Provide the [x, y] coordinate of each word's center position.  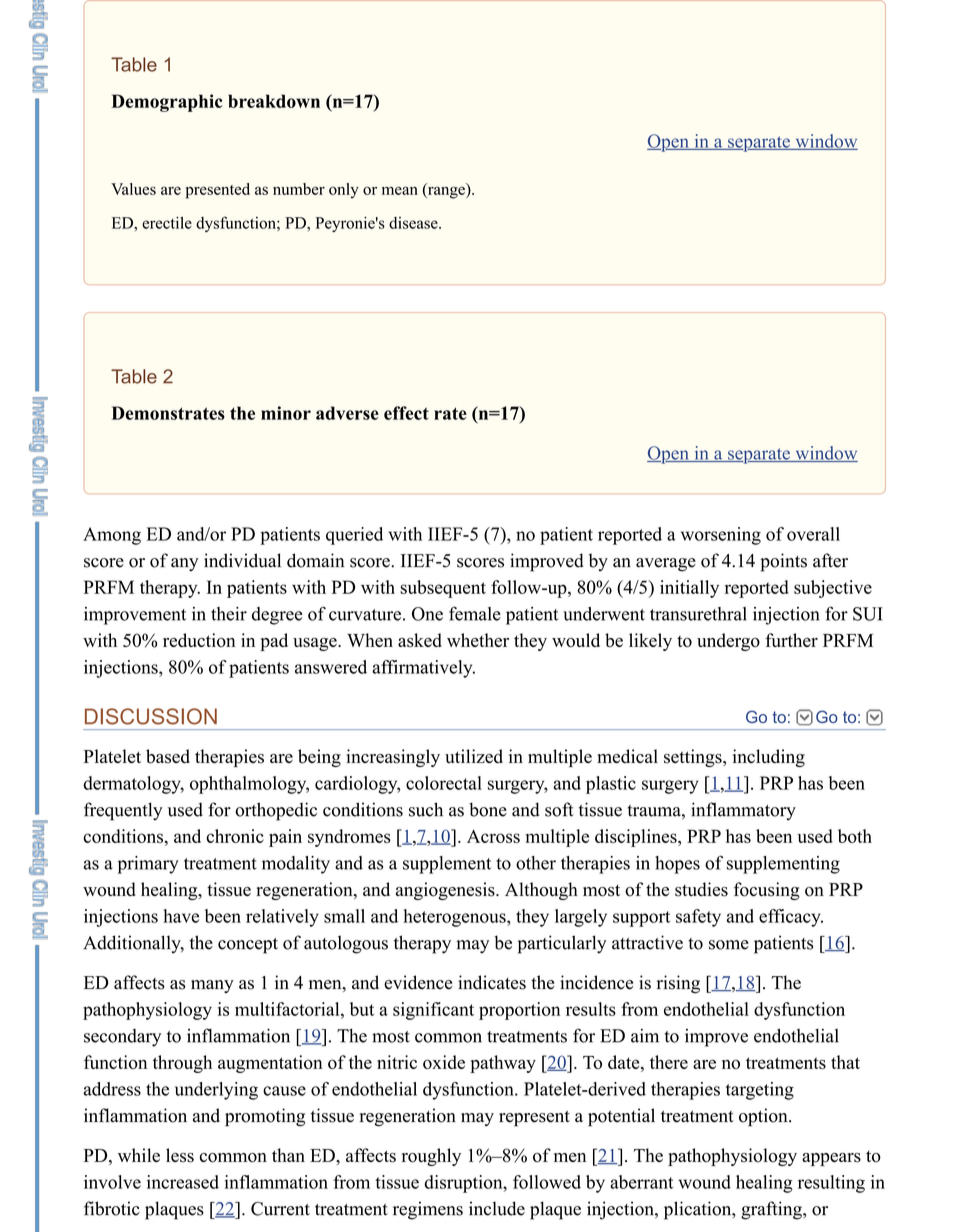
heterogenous [456, 918]
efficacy [791, 918]
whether [478, 640]
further [791, 640]
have [181, 916]
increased [183, 1182]
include [497, 1208]
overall [813, 534]
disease [414, 223]
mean [400, 190]
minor [286, 413]
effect [406, 413]
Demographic [166, 103]
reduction [199, 640]
